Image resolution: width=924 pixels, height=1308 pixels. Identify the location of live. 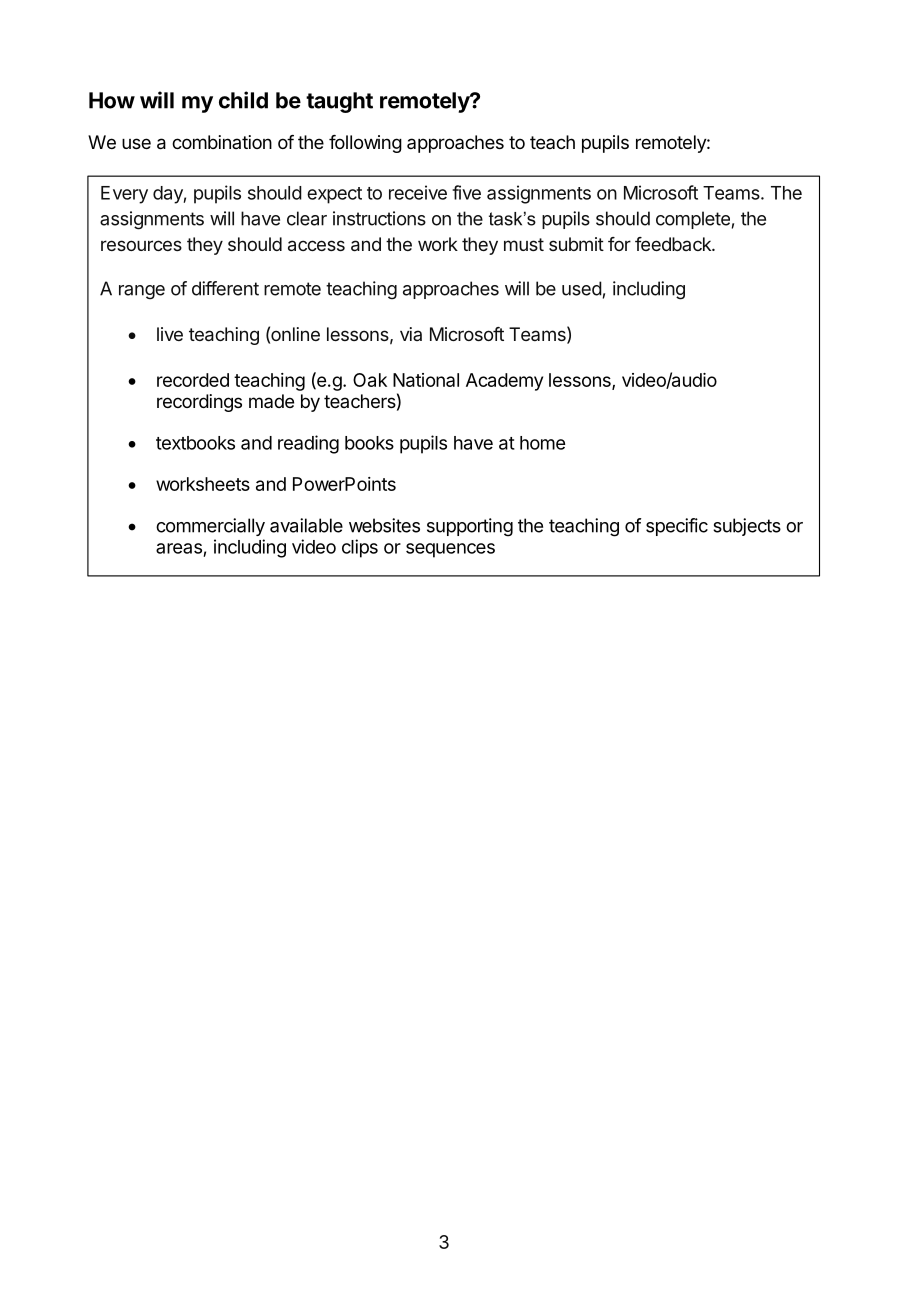
(170, 334).
